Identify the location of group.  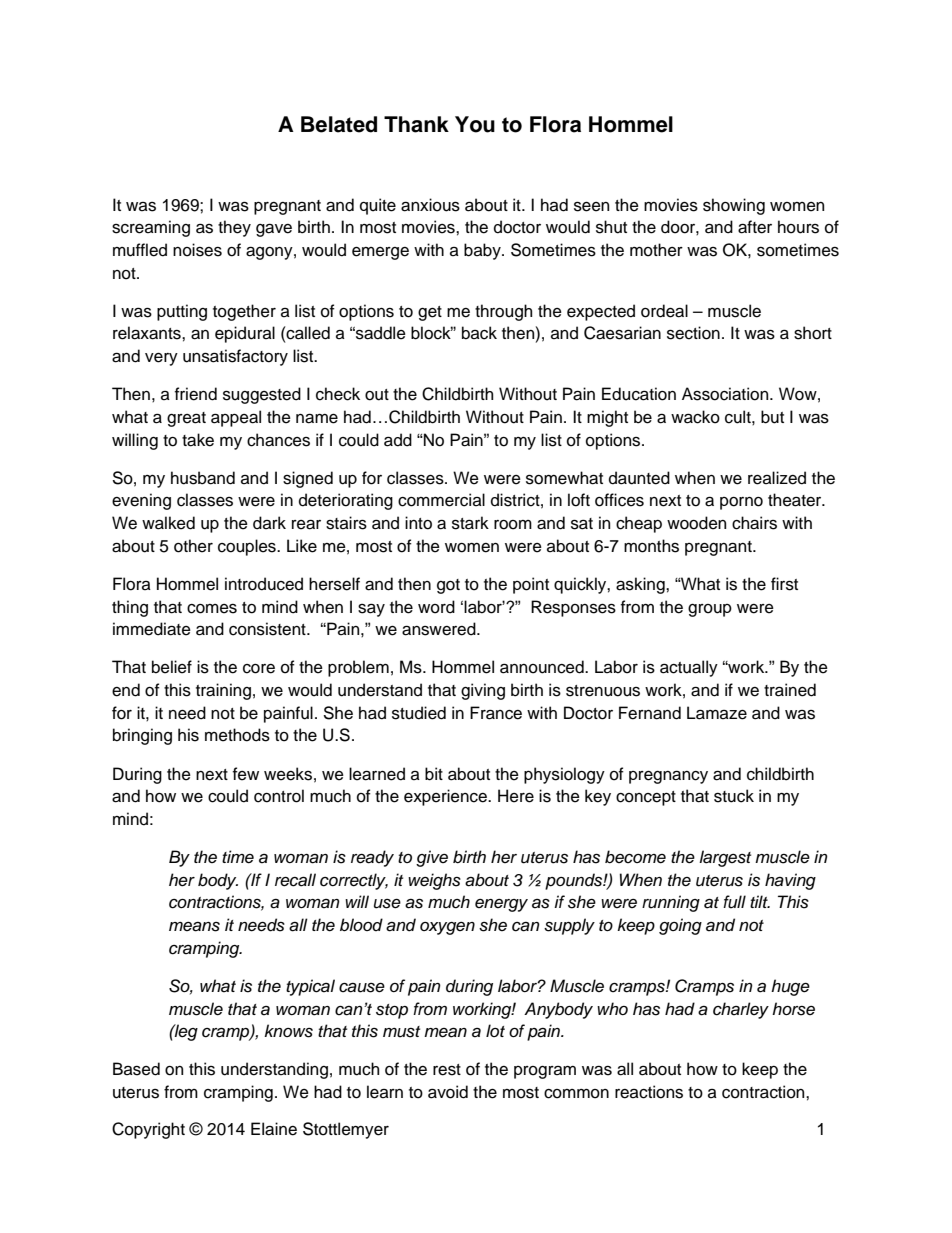
(710, 610).
